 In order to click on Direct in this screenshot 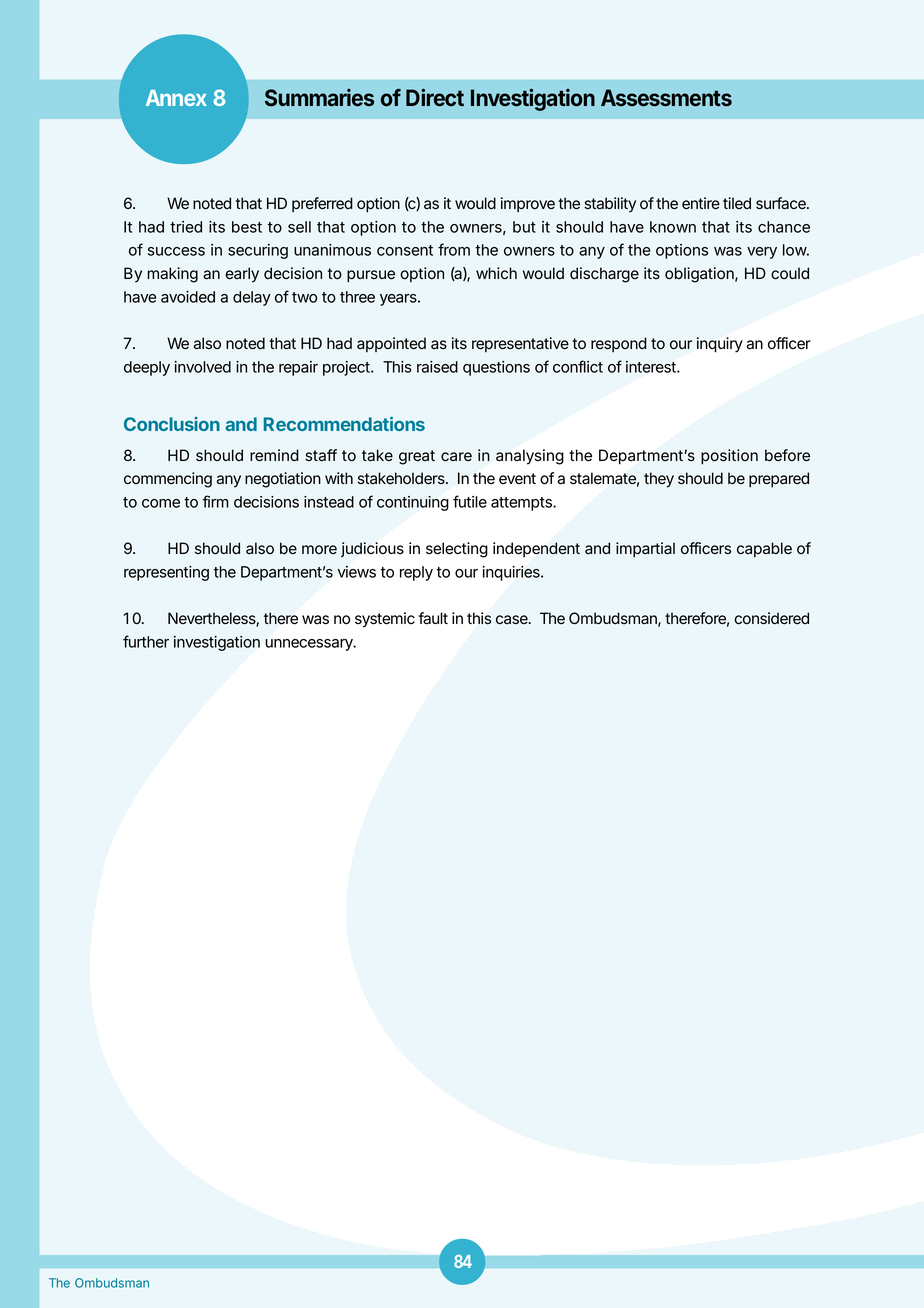, I will do `click(435, 97)`.
